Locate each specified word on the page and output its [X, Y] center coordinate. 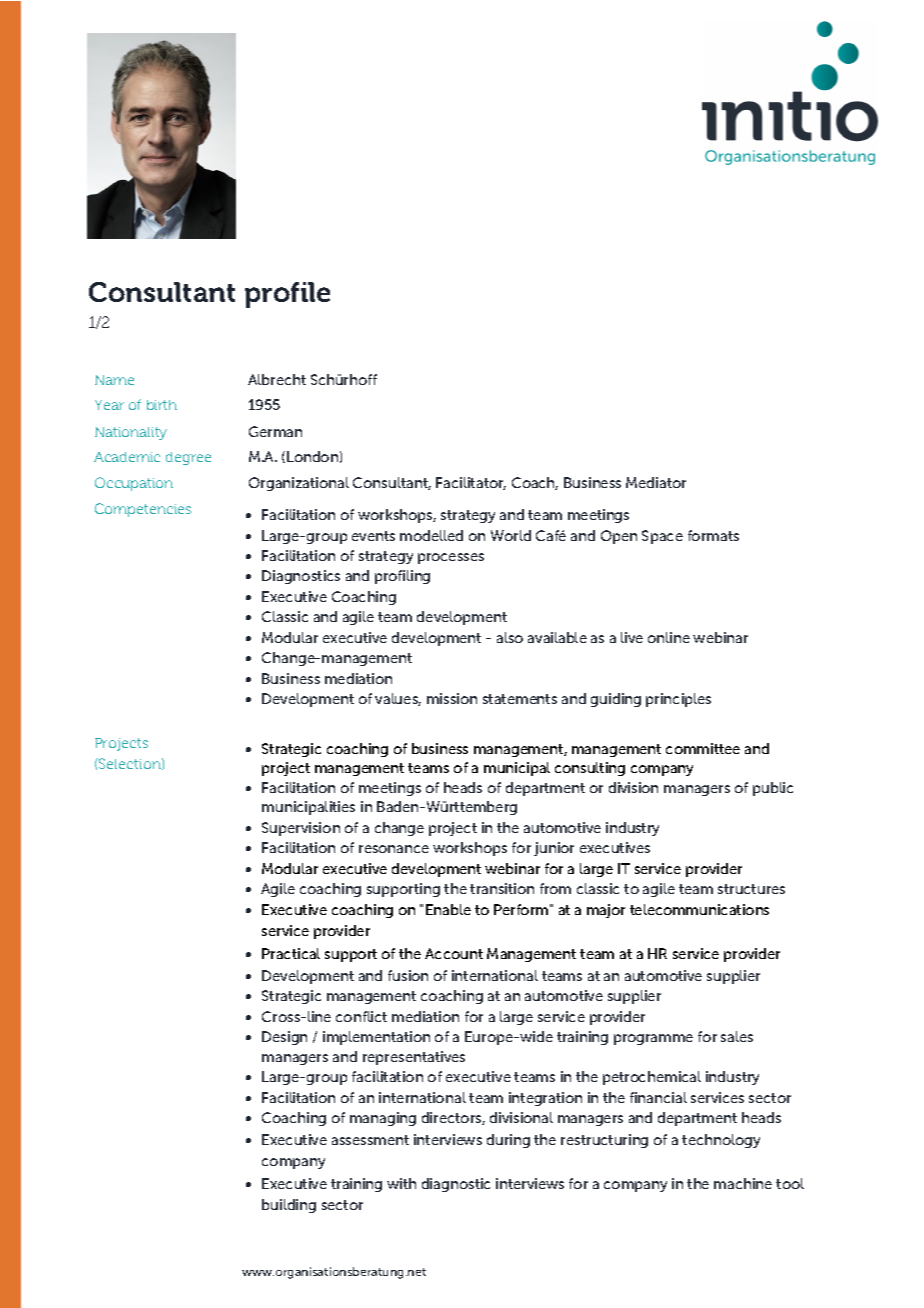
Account [454, 953]
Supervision [301, 829]
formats [713, 535]
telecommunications [699, 909]
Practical [291, 953]
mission [452, 698]
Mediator [656, 482]
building [289, 1206]
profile [287, 295]
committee [703, 748]
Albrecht [277, 379]
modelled [431, 535]
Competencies [143, 510]
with [401, 1183]
